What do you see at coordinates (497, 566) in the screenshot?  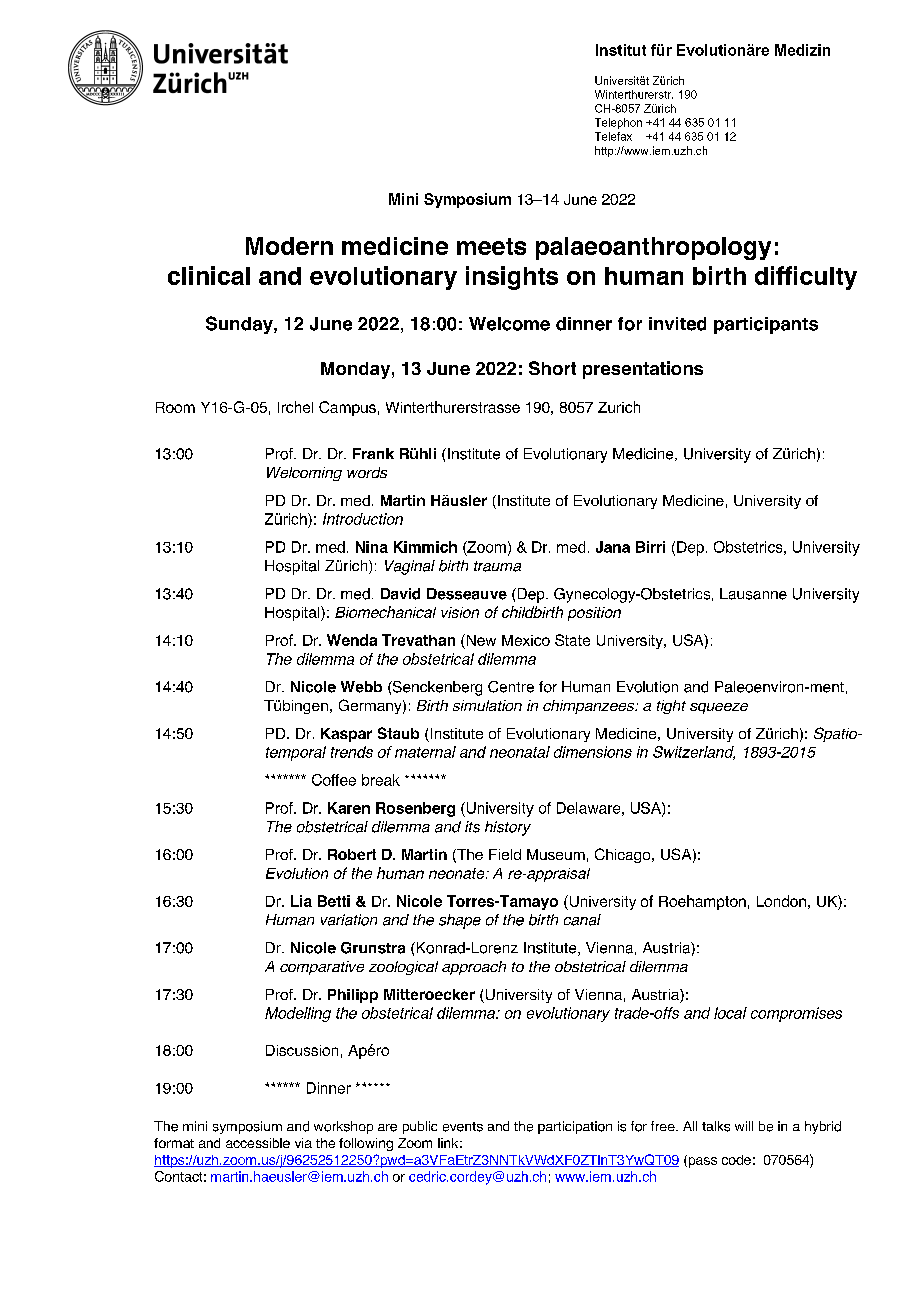 I see `trauma` at bounding box center [497, 566].
